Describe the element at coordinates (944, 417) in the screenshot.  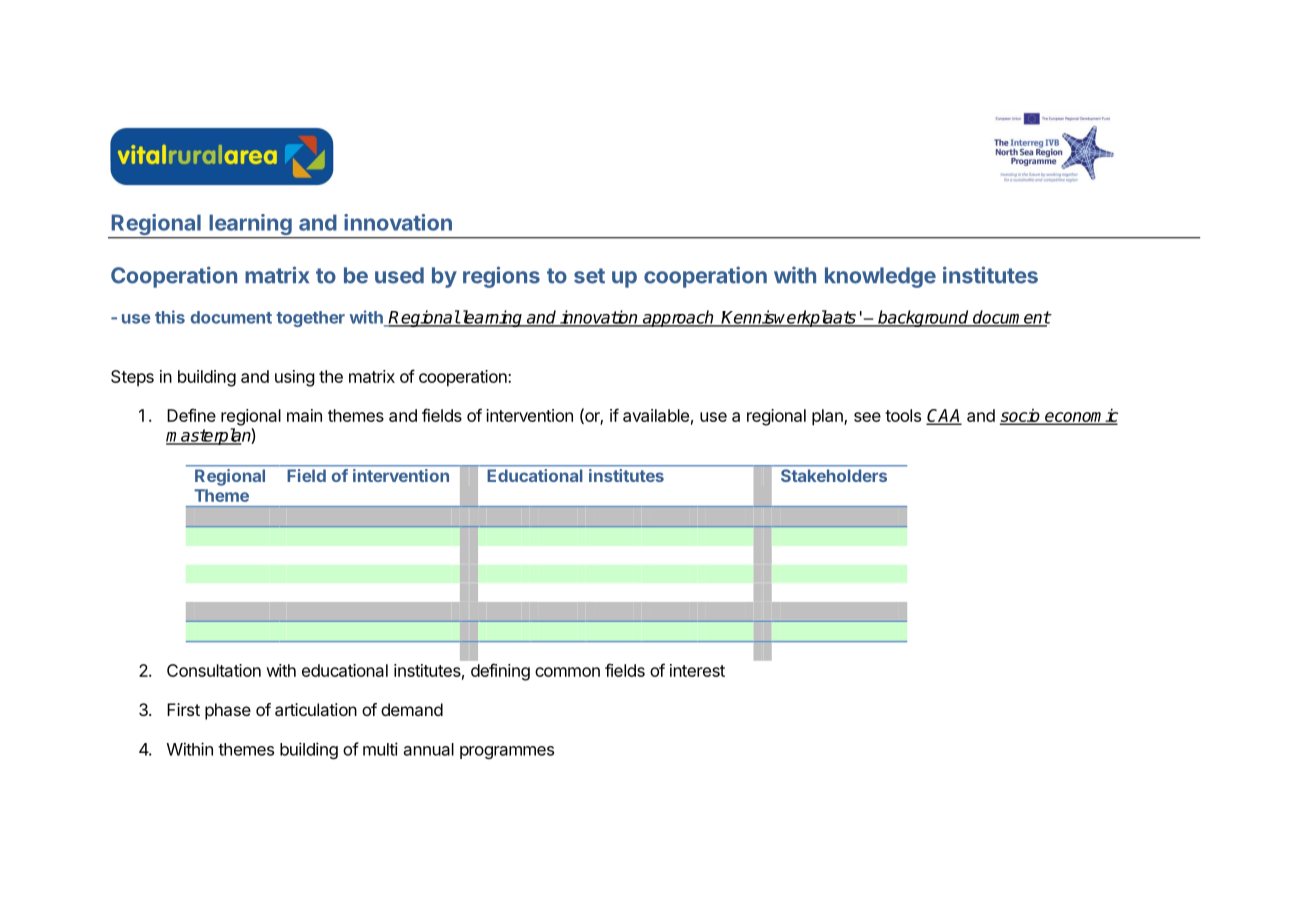
I see `CAA` at that location.
